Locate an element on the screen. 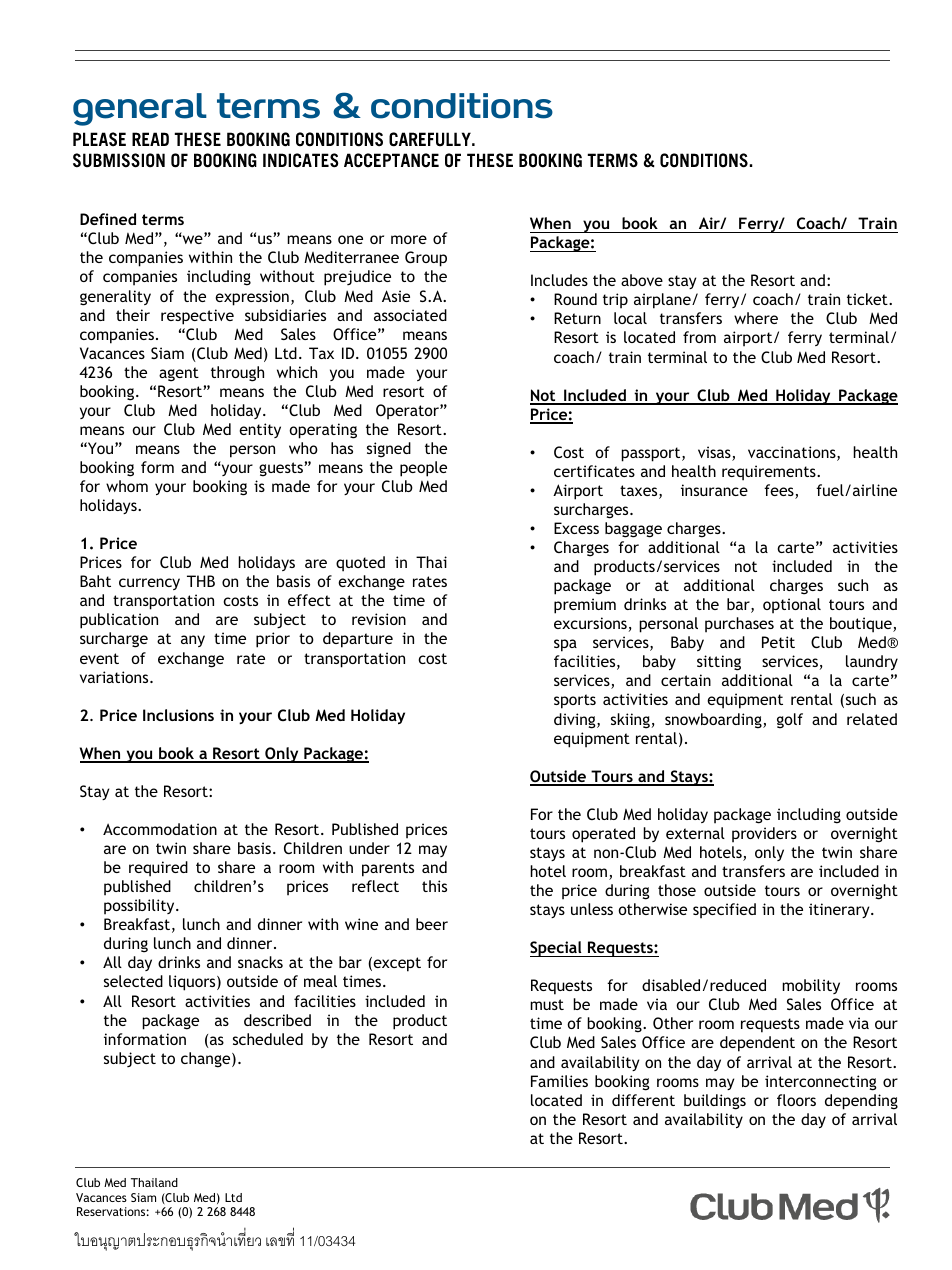 Image resolution: width=952 pixels, height=1270 pixels. Defined is located at coordinates (108, 219).
